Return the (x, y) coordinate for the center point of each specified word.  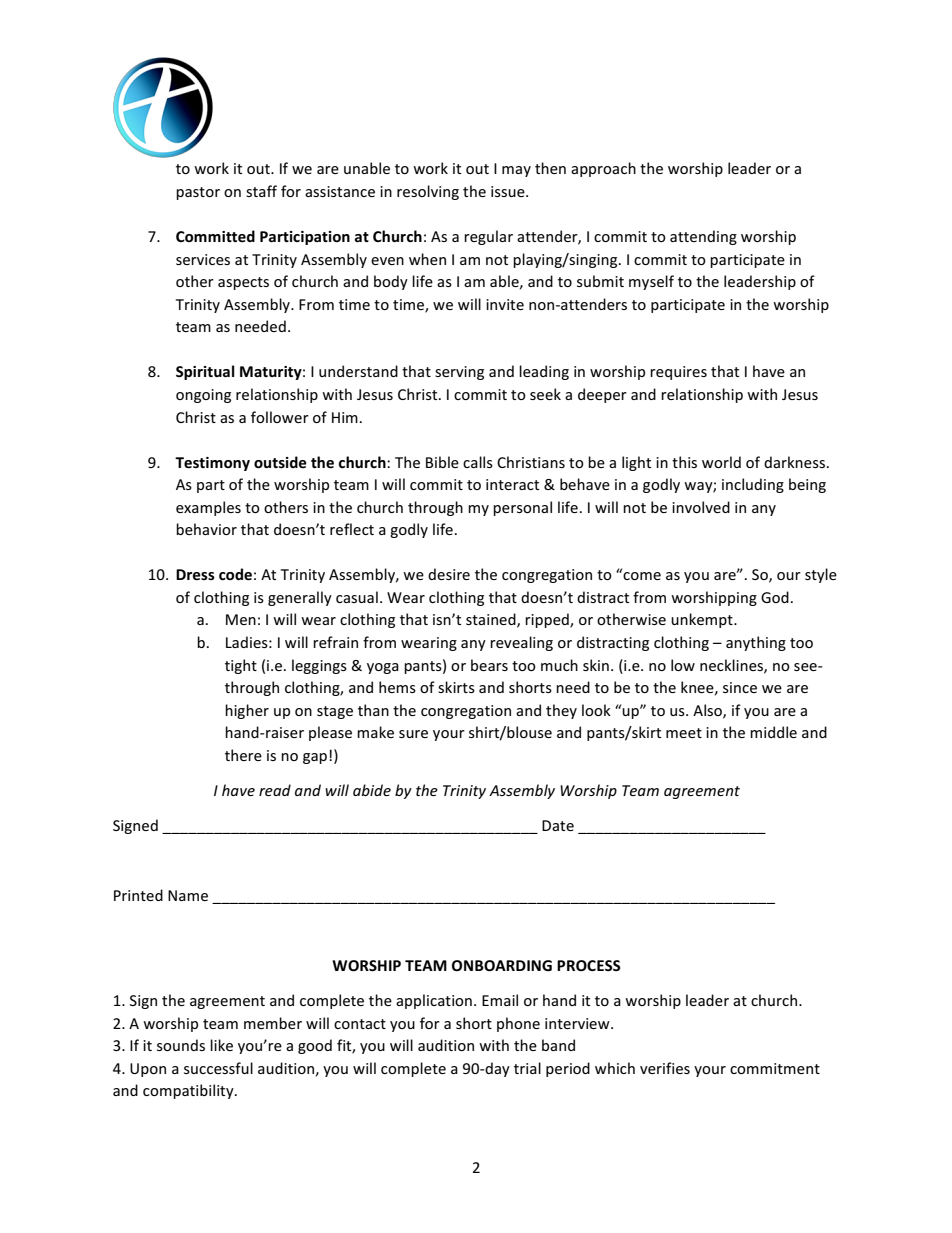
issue (509, 191)
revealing (521, 643)
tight (241, 666)
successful (218, 1068)
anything (756, 643)
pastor (198, 193)
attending (703, 237)
